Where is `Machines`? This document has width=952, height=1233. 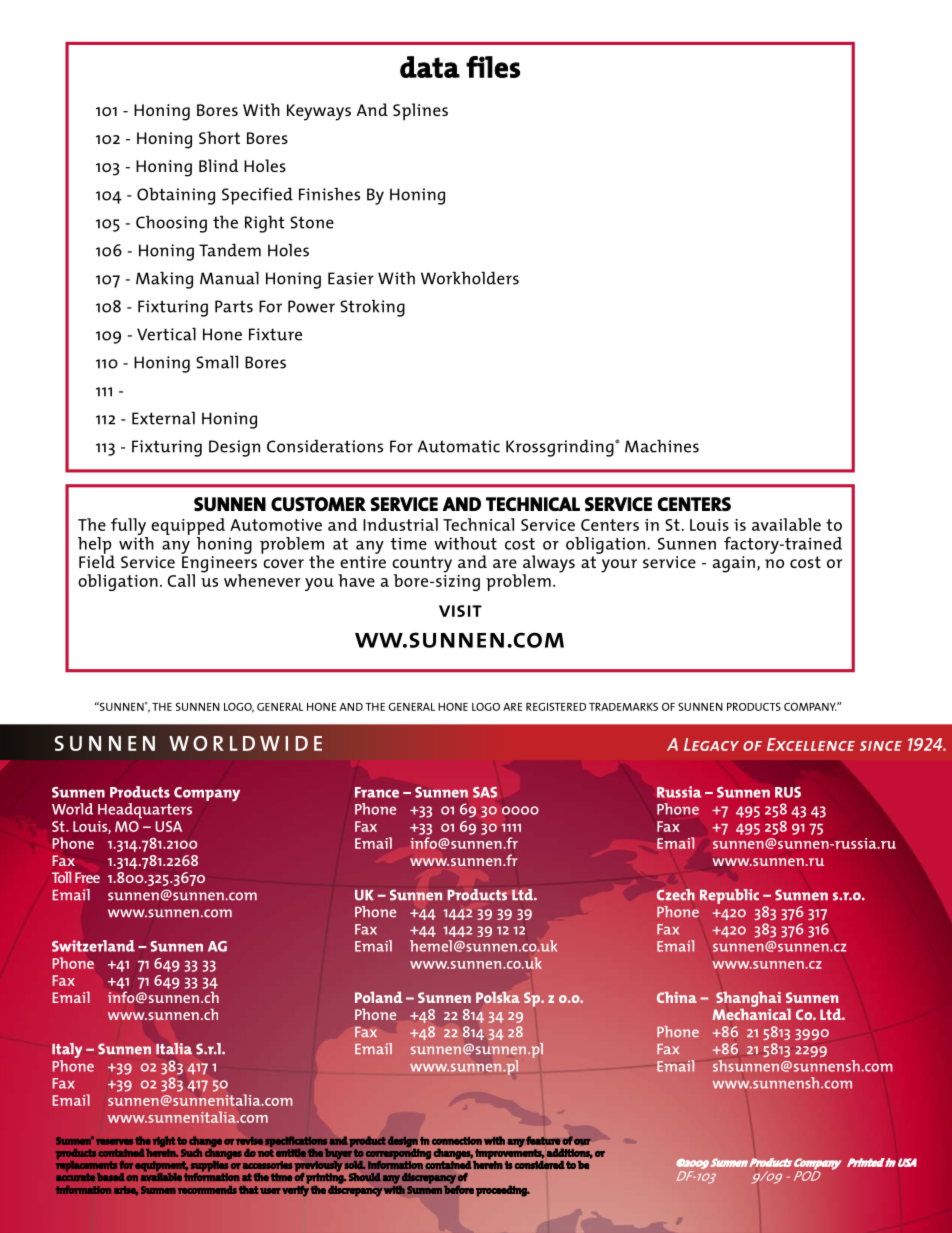
Machines is located at coordinates (662, 446).
